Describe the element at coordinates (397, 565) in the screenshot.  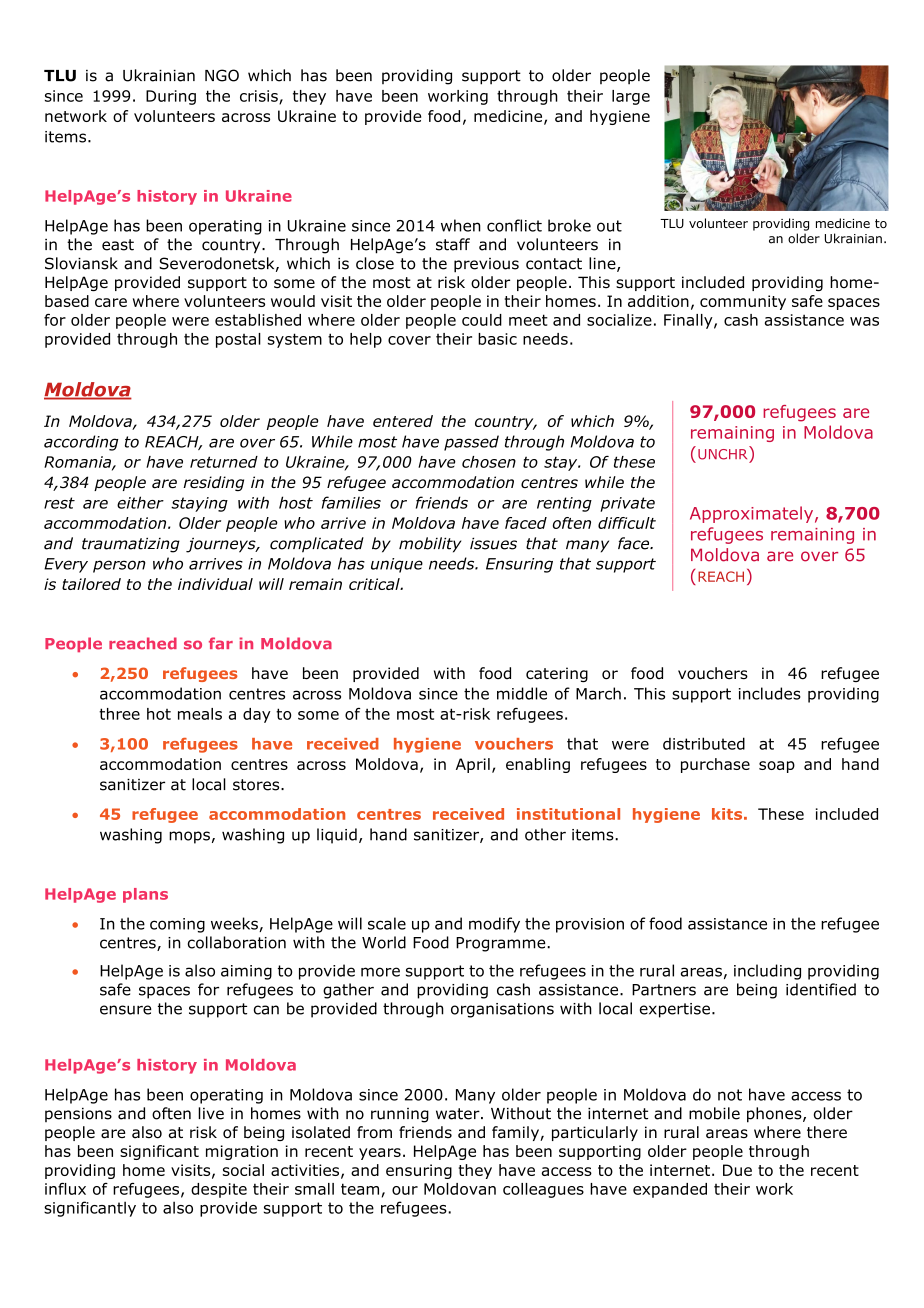
I see `unique` at that location.
